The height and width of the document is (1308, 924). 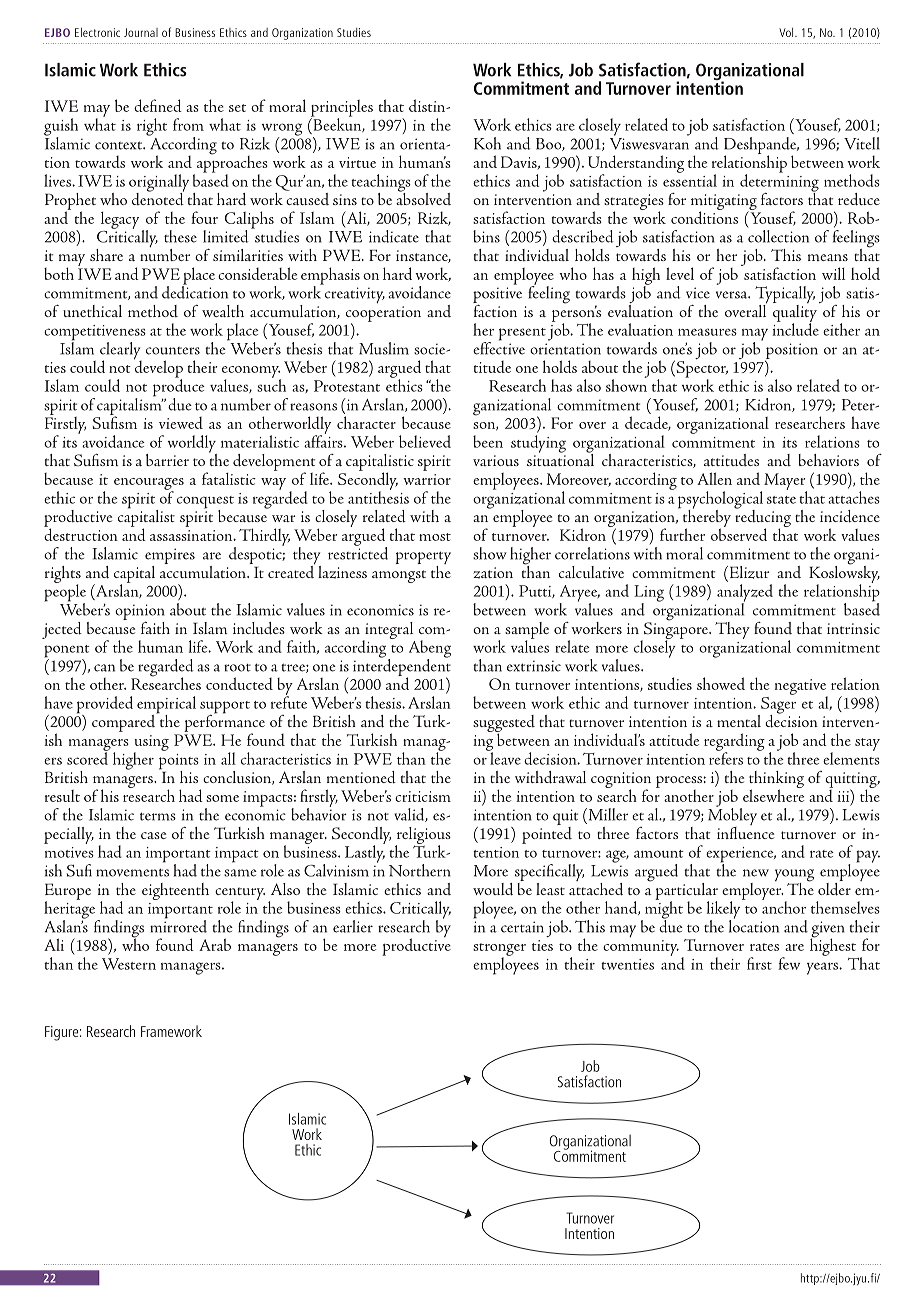 What do you see at coordinates (787, 32) in the document?
I see `Vol` at bounding box center [787, 32].
